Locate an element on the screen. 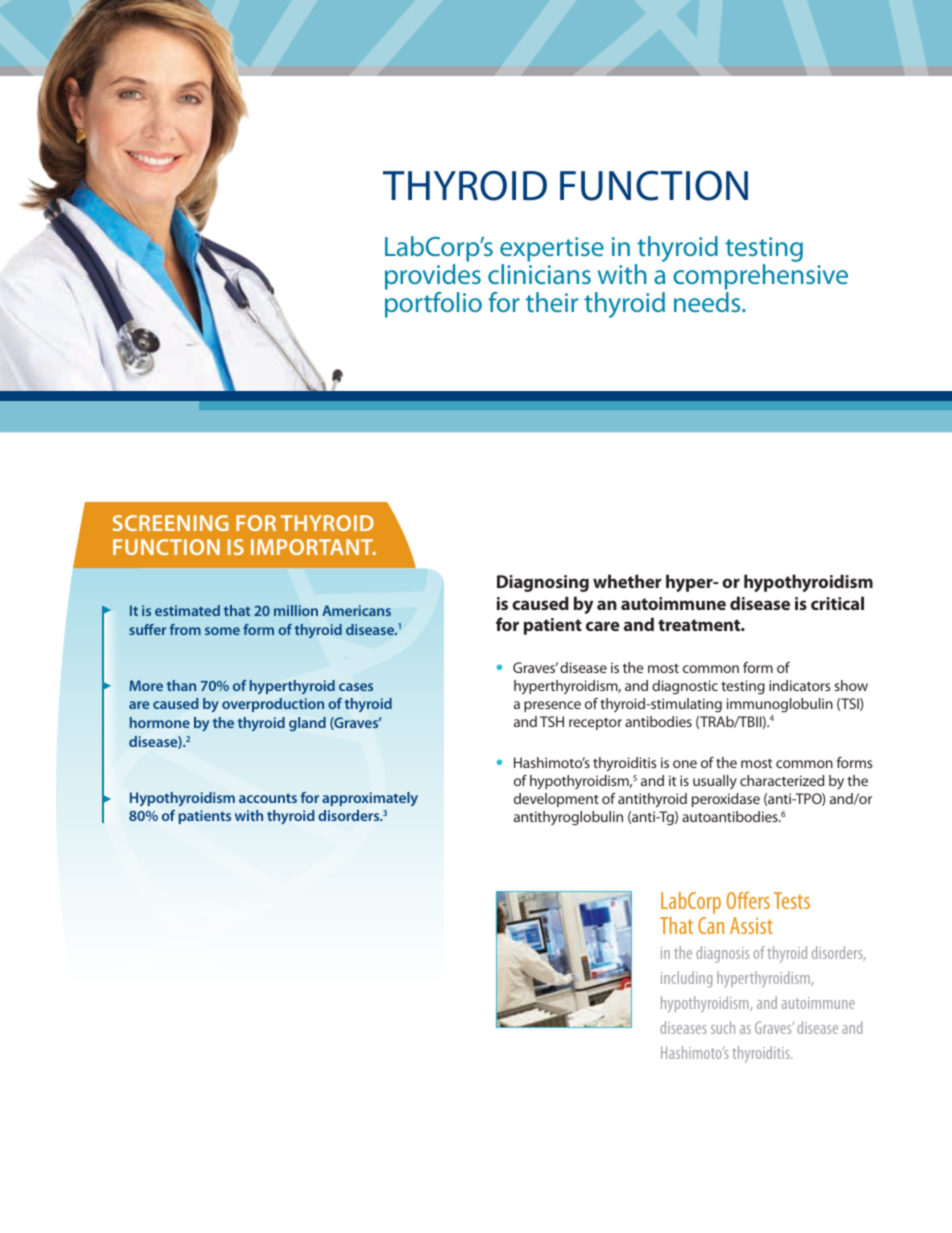  including is located at coordinates (686, 979).
